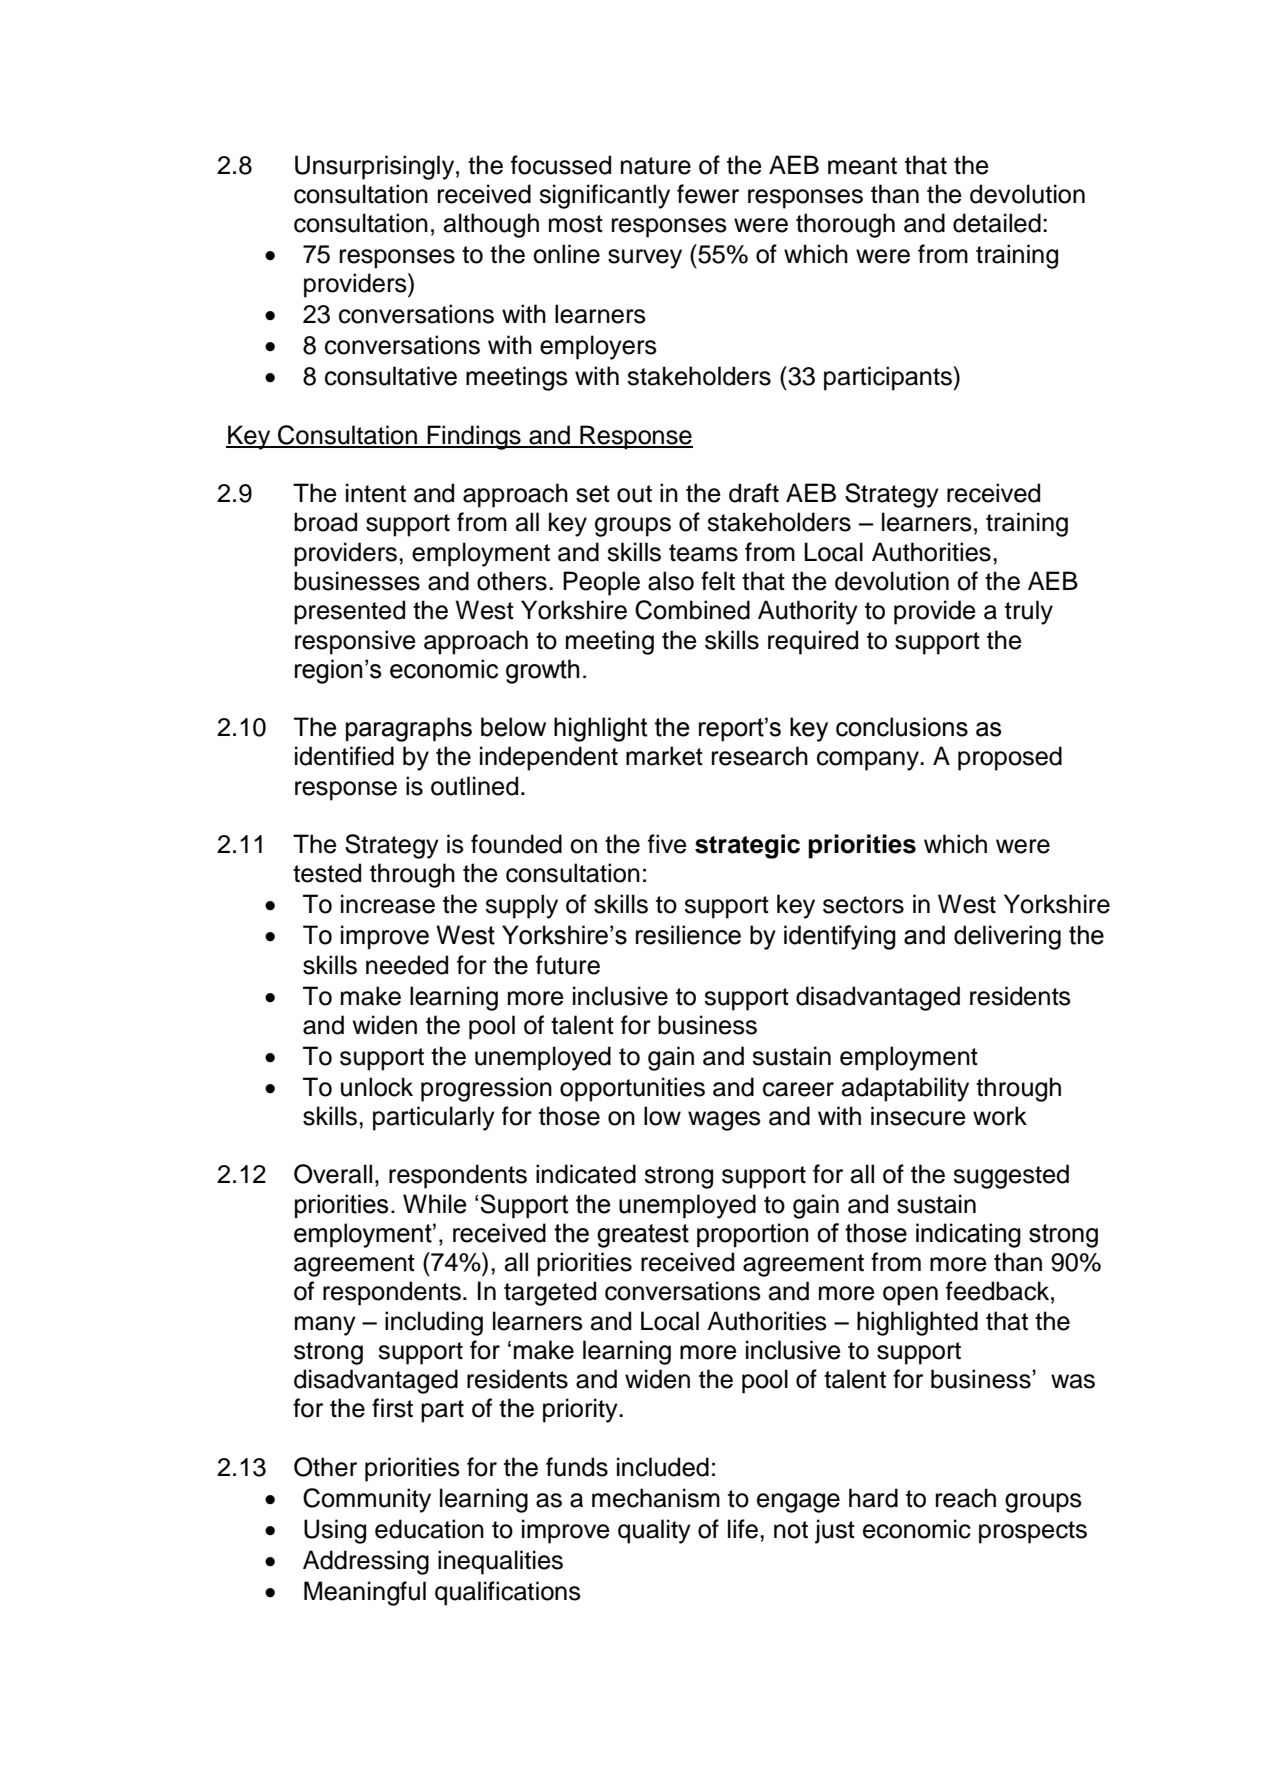  What do you see at coordinates (1033, 1532) in the document?
I see `prospects` at bounding box center [1033, 1532].
